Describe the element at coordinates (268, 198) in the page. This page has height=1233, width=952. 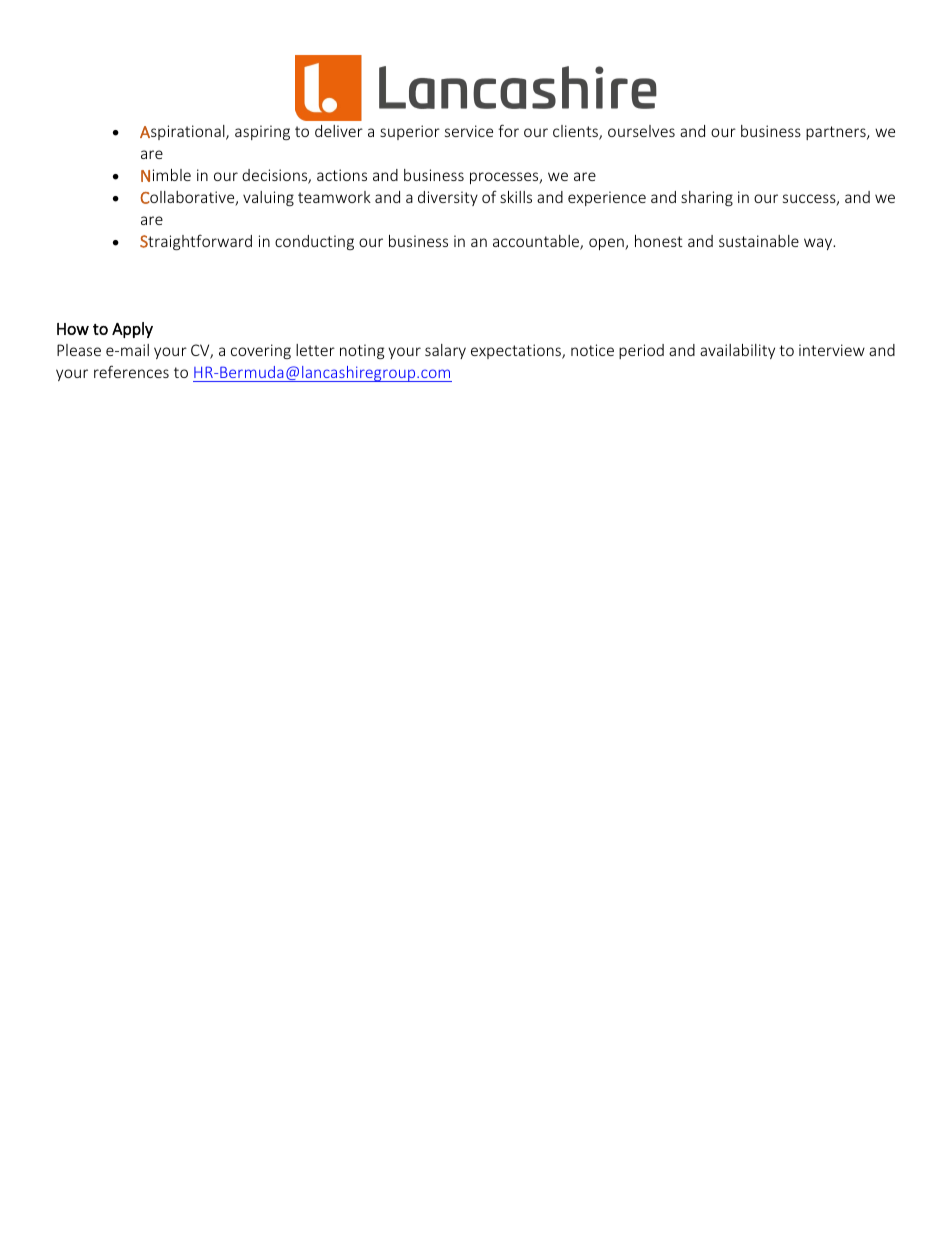
I see `valuing` at that location.
